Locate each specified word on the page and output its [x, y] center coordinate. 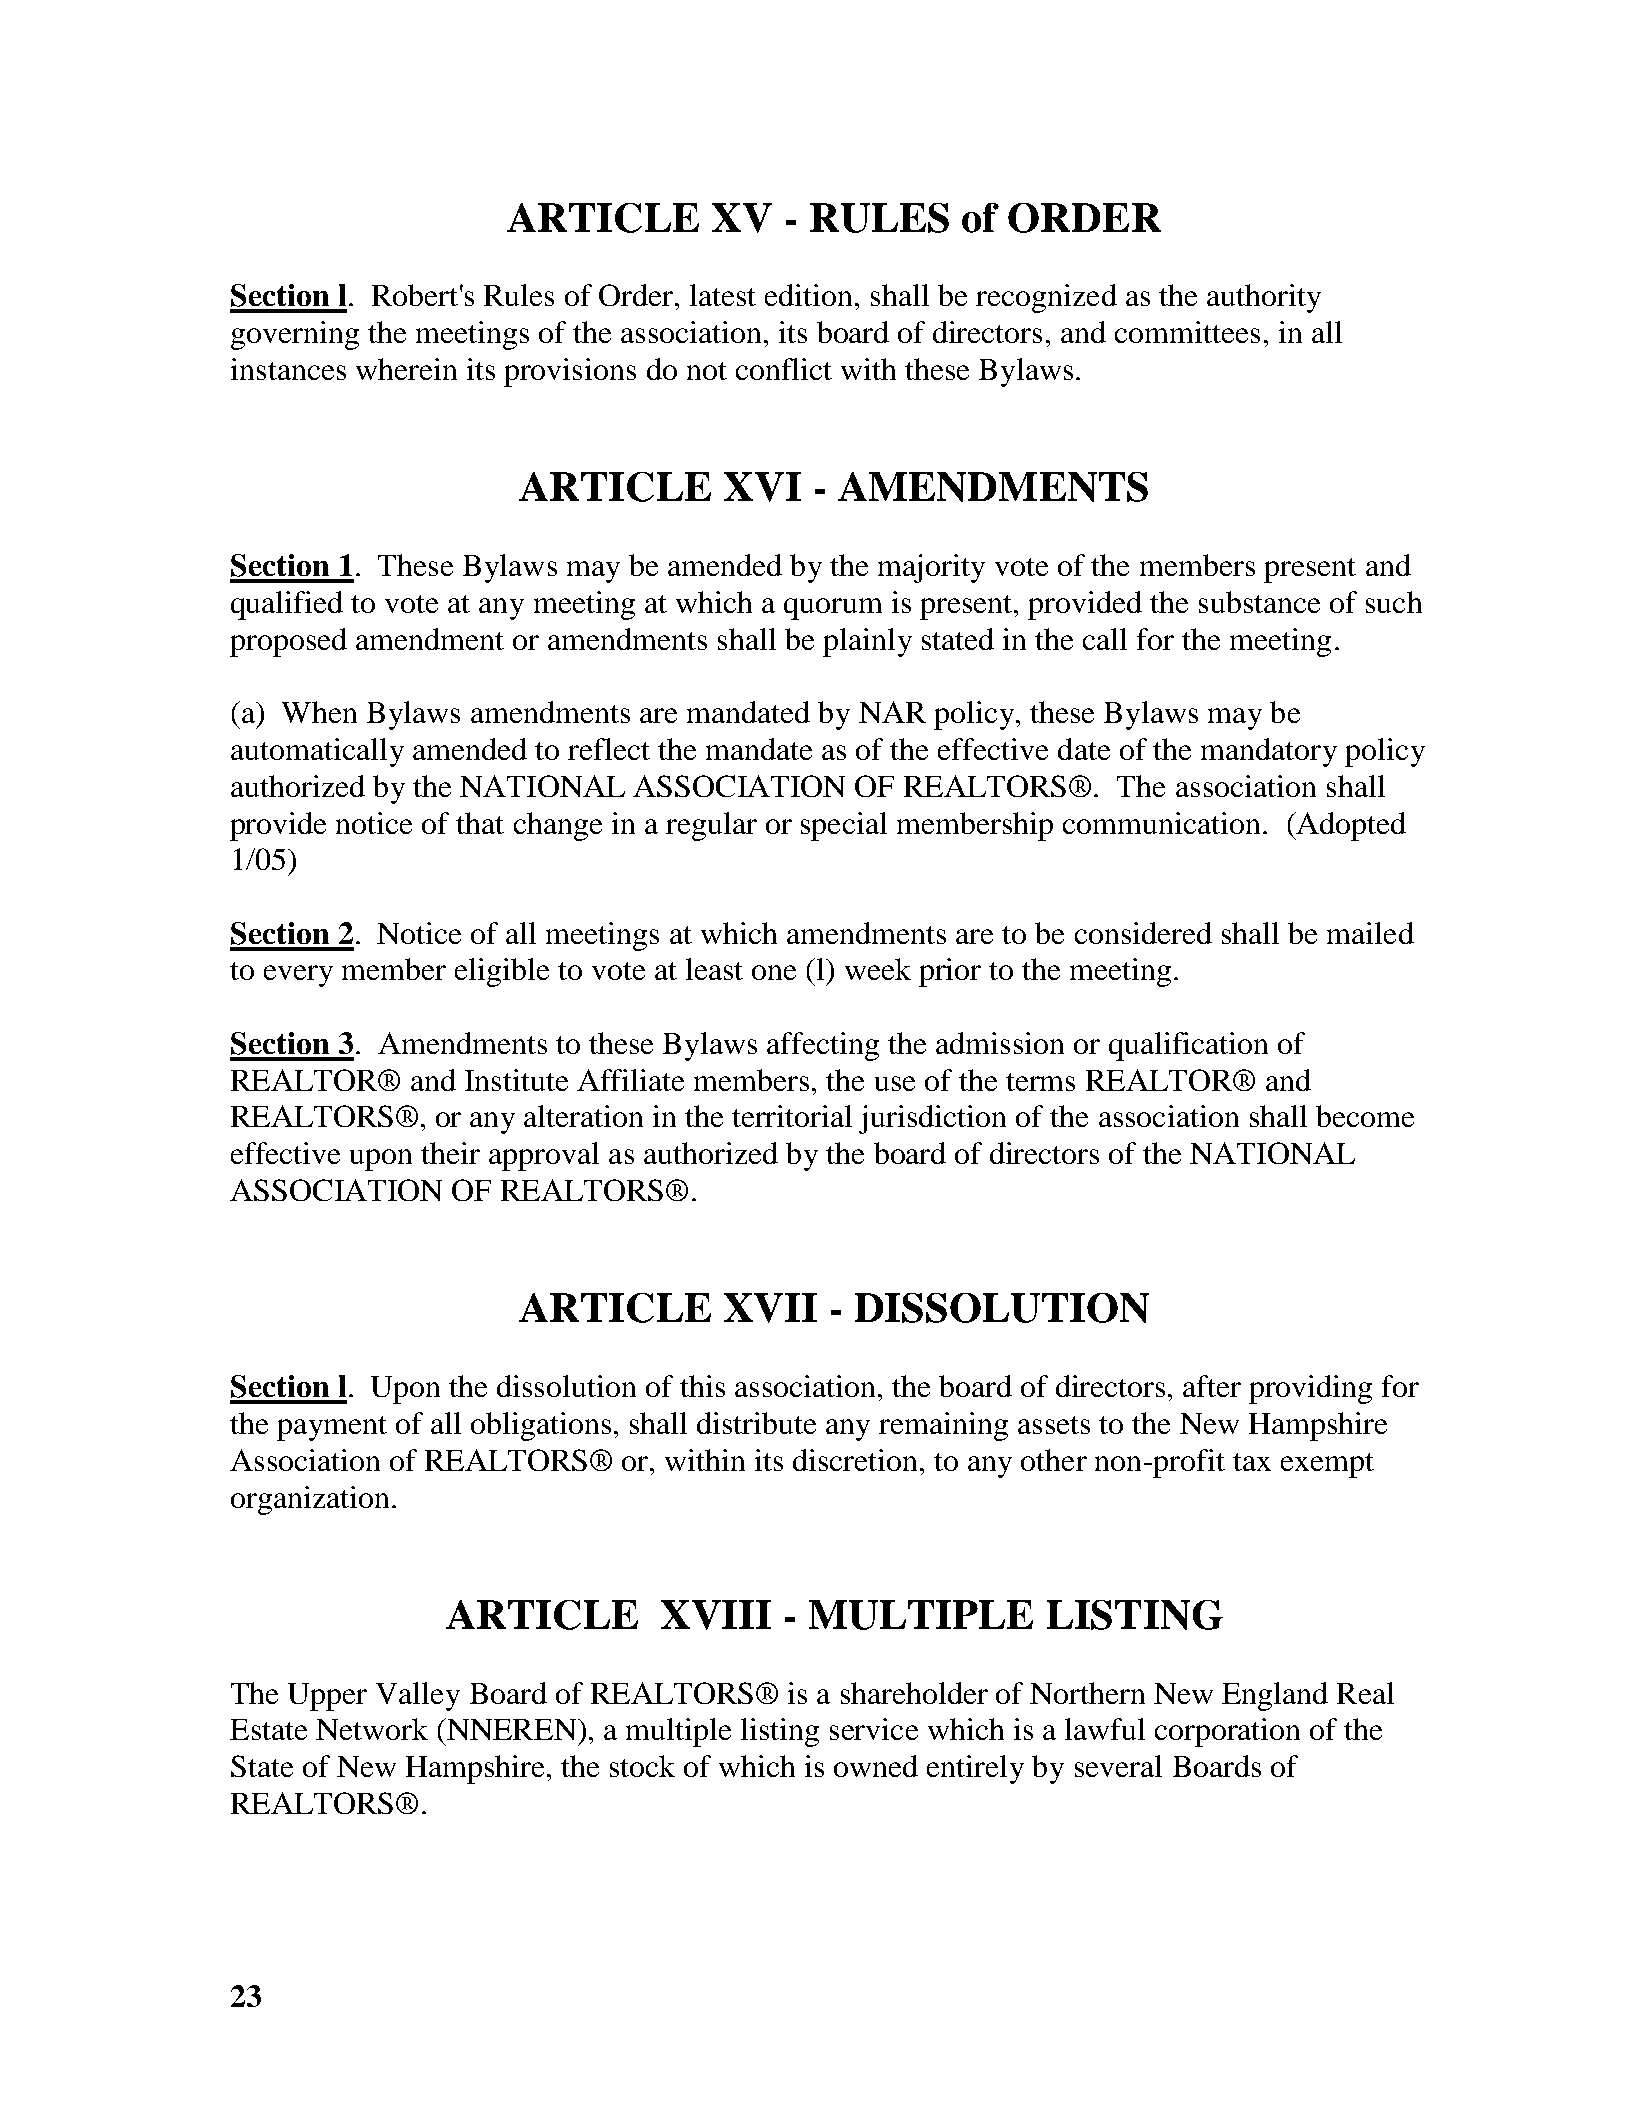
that [480, 823]
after [1212, 1386]
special [844, 826]
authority [1264, 298]
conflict [784, 369]
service [874, 1729]
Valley [418, 1696]
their [450, 1153]
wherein [406, 369]
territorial [792, 1116]
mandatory [1269, 752]
